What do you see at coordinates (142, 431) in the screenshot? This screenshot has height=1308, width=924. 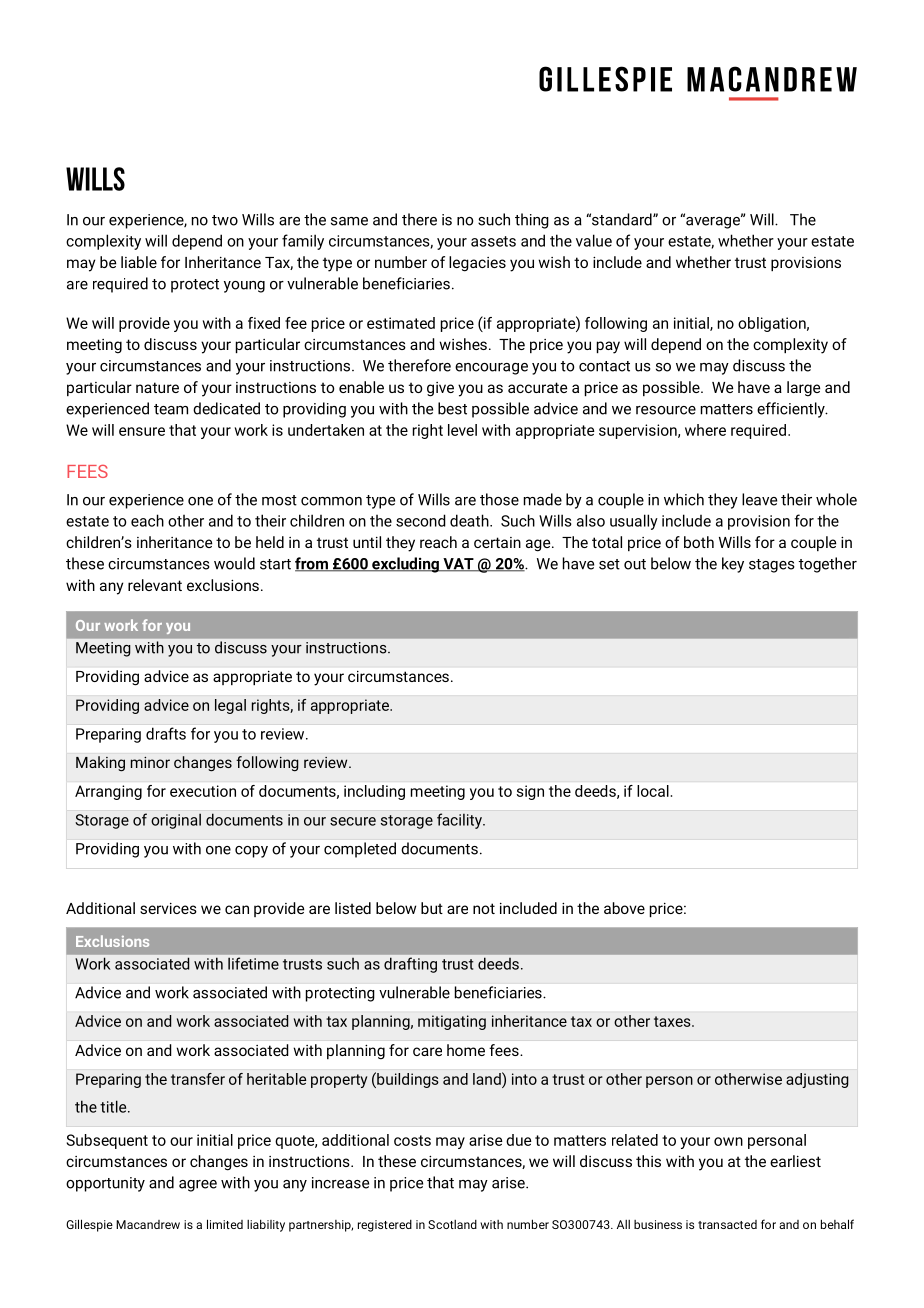 I see `ensure` at bounding box center [142, 431].
